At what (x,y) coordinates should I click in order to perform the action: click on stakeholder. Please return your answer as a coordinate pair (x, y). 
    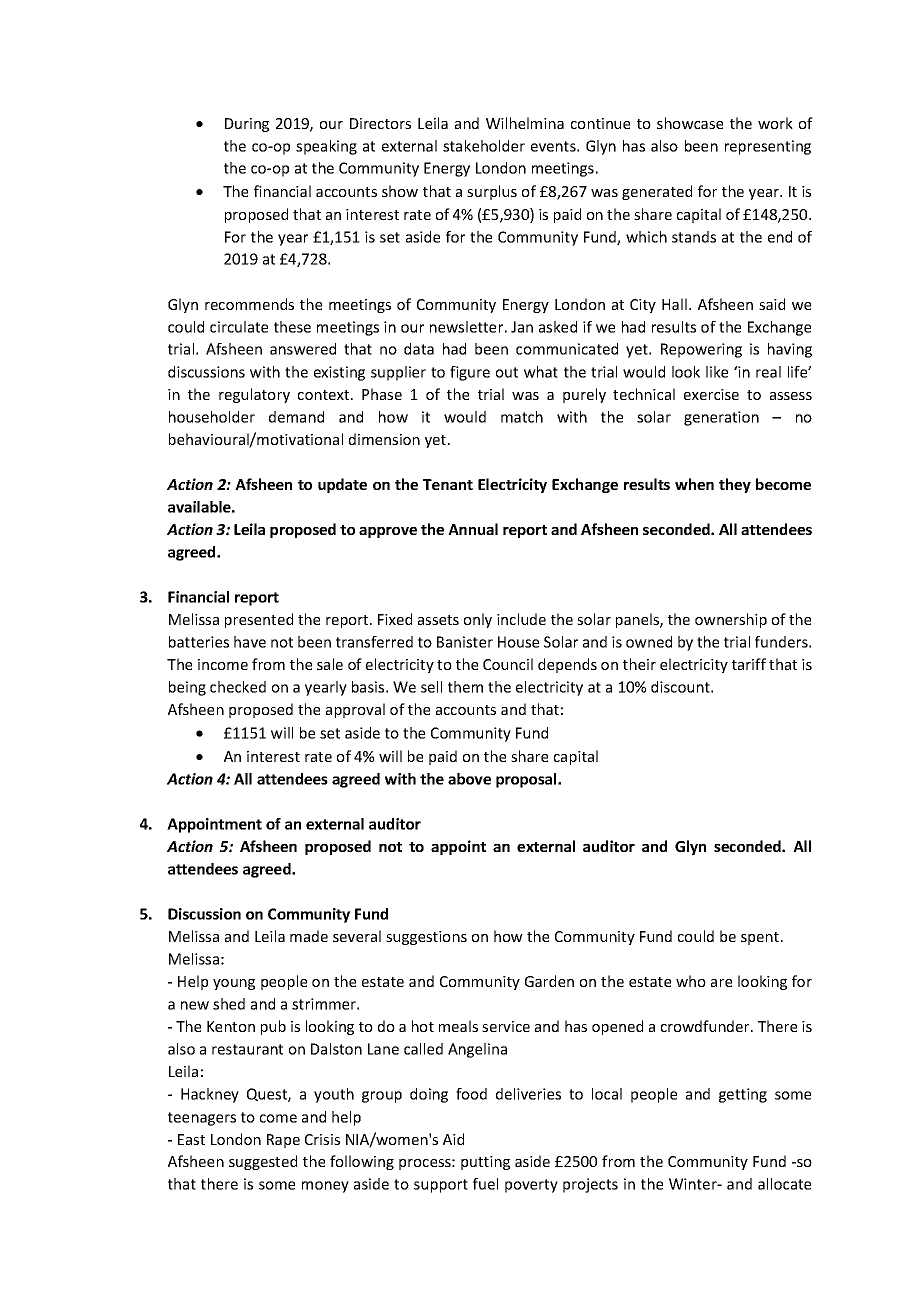
    Looking at the image, I should click on (484, 146).
